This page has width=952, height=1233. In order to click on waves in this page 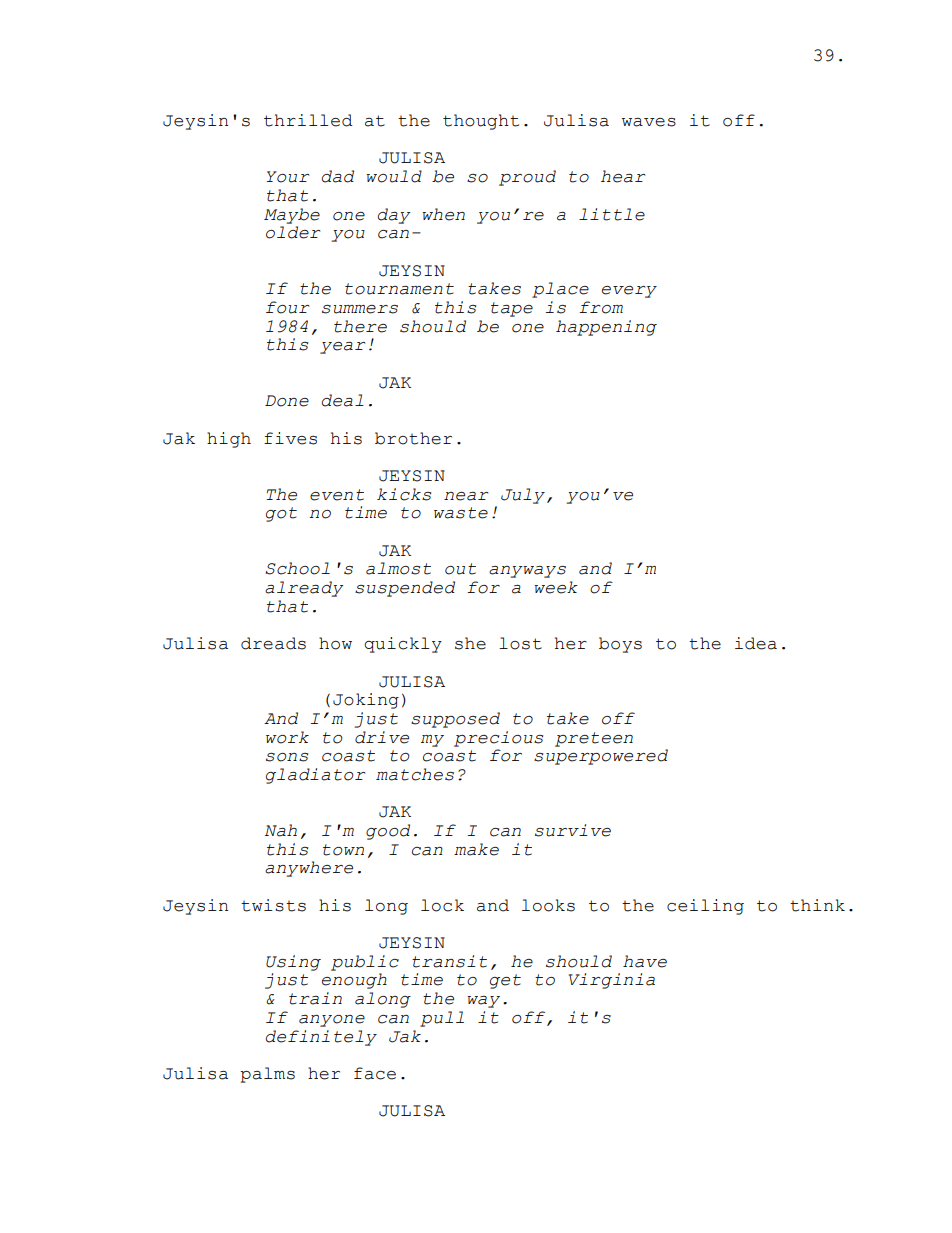, I will do `click(649, 122)`.
